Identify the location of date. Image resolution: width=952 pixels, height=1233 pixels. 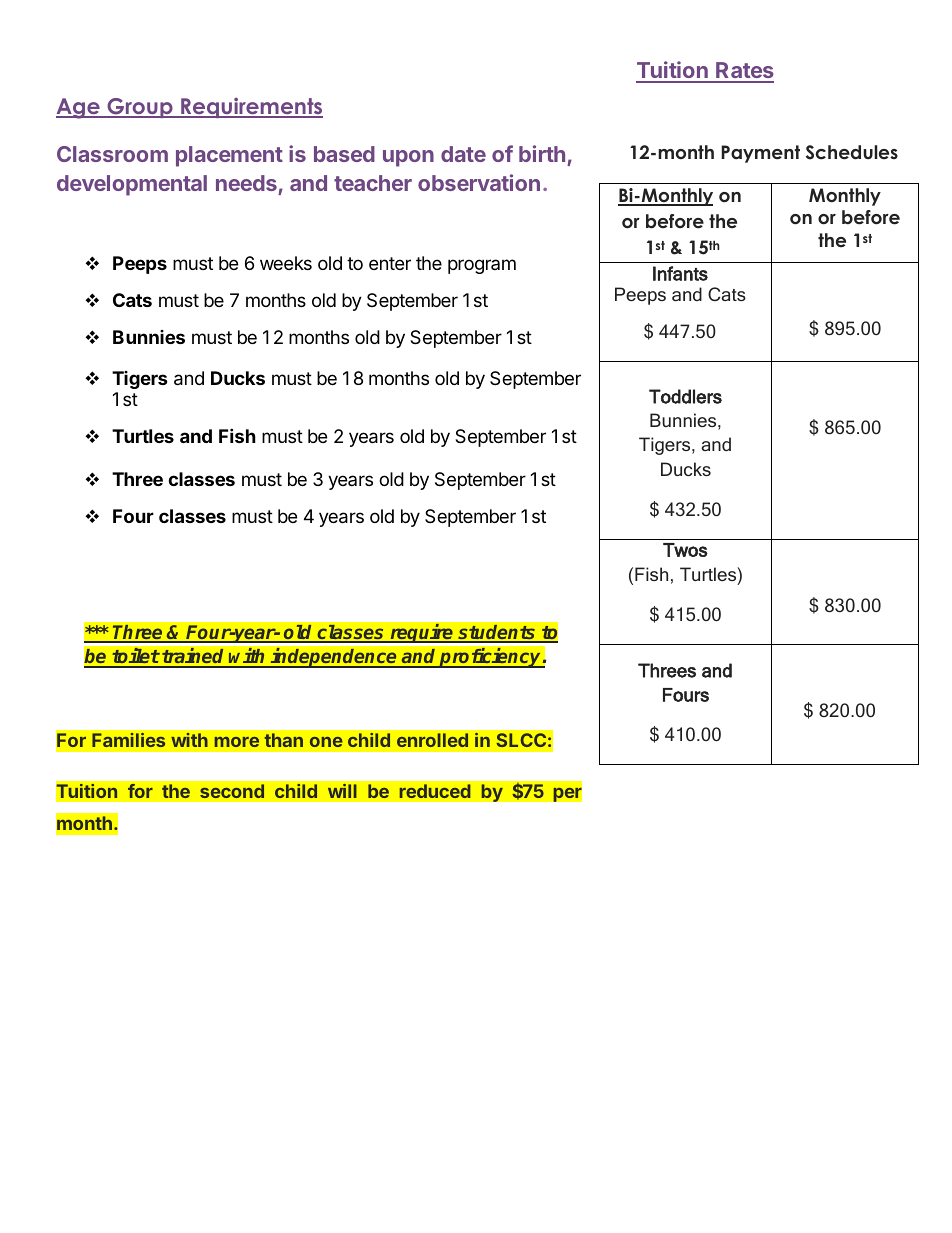
(463, 154).
